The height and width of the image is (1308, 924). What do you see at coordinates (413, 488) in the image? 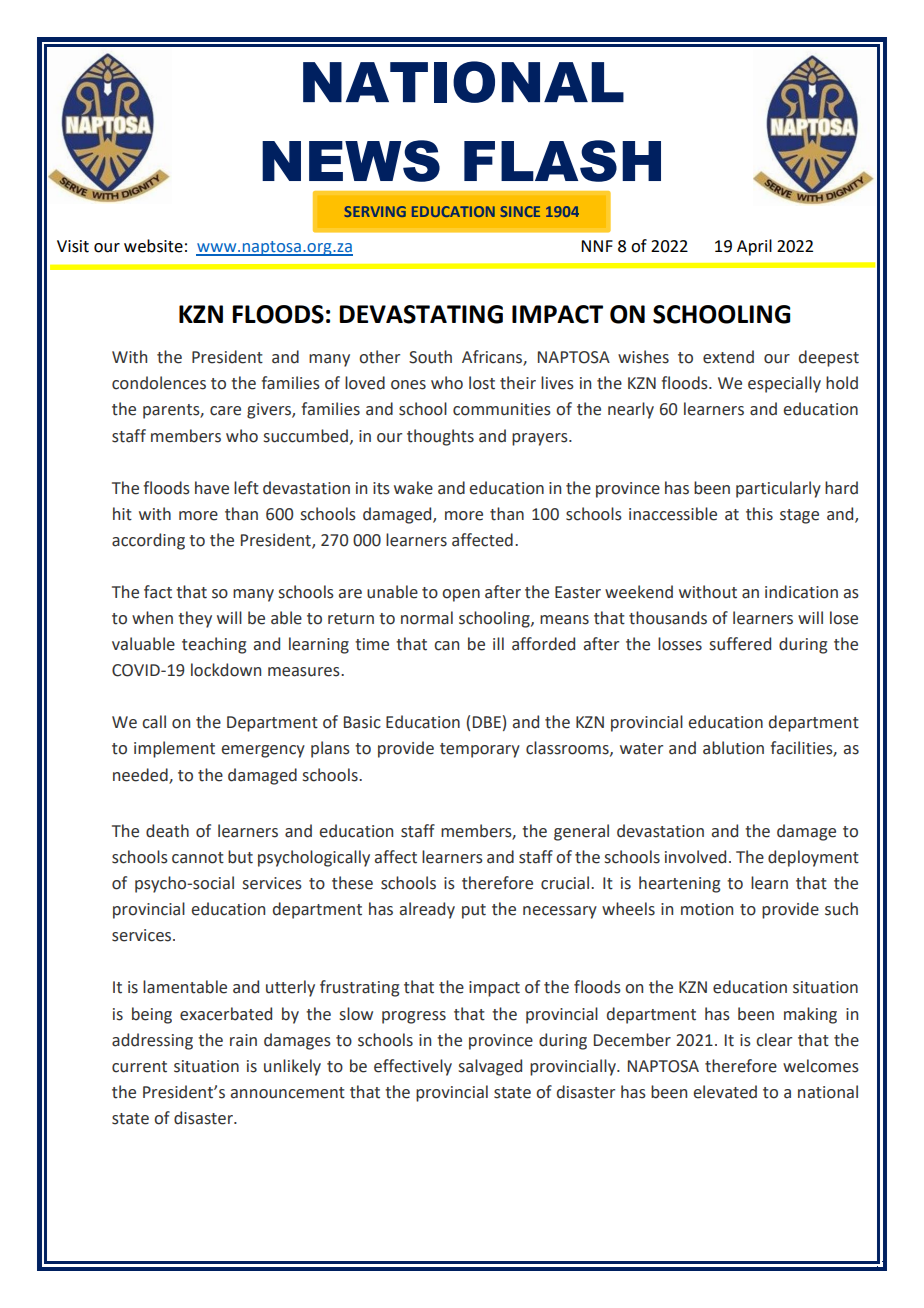
I see `wake` at bounding box center [413, 488].
